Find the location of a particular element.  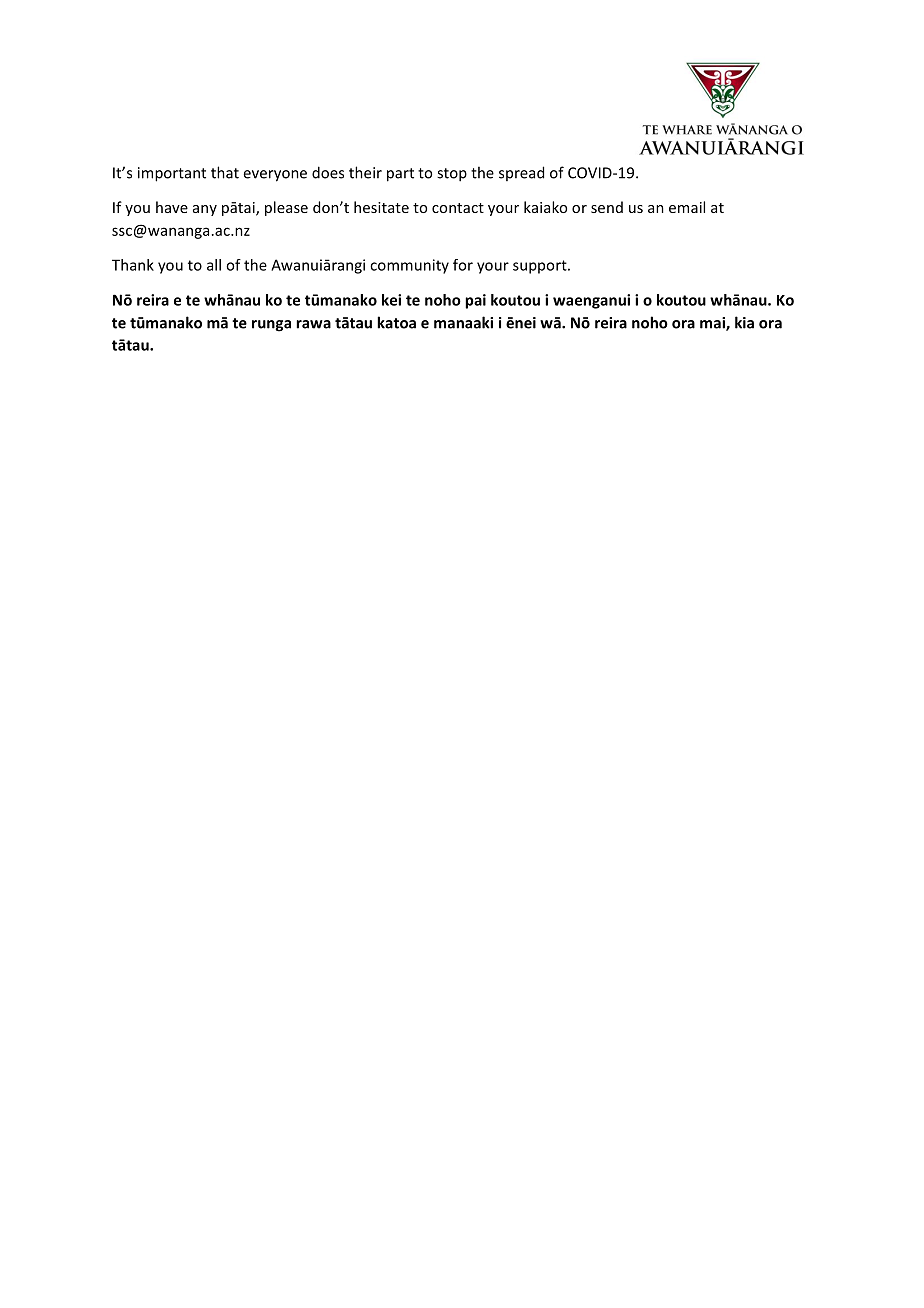

spread is located at coordinates (521, 173).
